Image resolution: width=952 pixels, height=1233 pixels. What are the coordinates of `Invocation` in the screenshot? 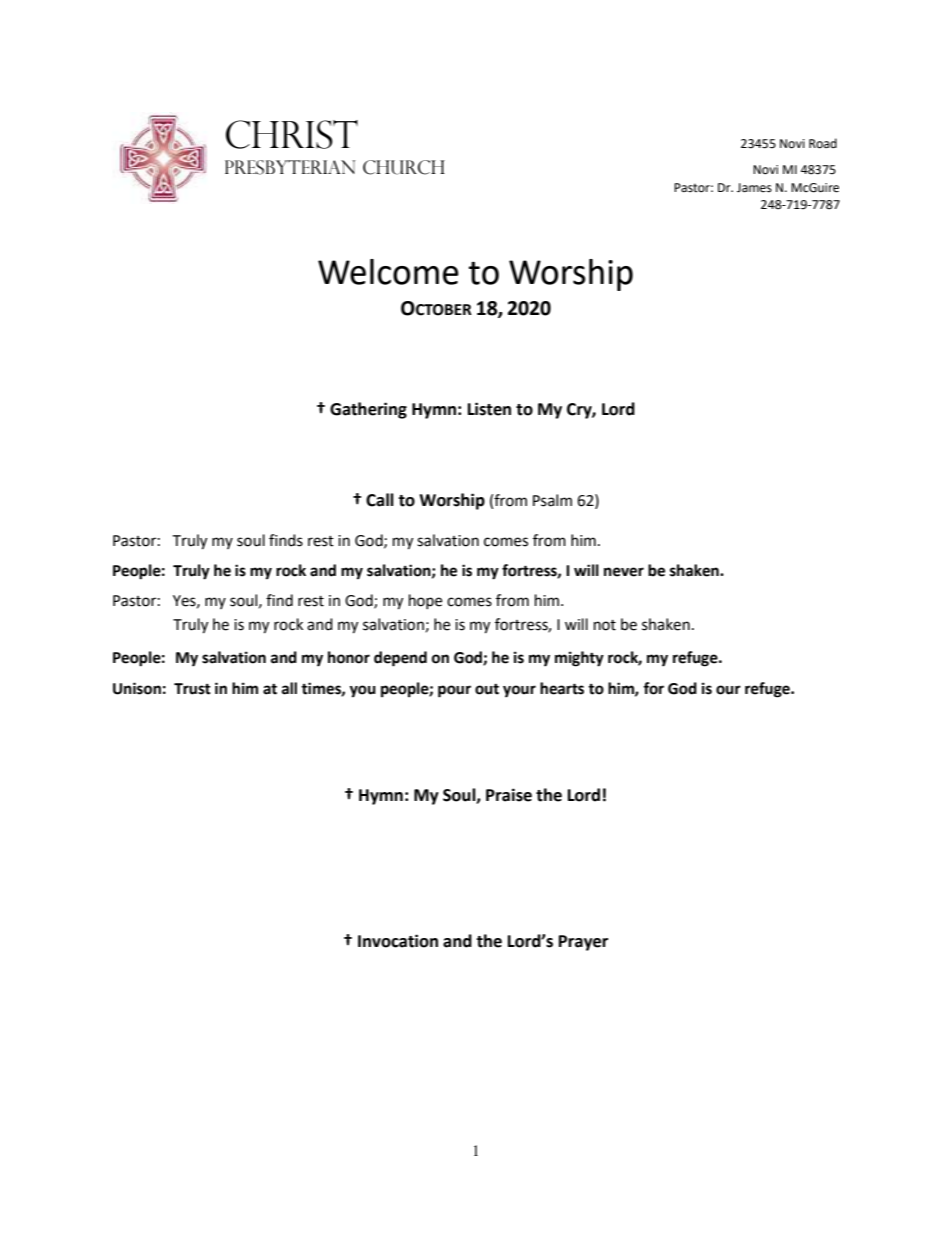 It's located at (398, 941).
